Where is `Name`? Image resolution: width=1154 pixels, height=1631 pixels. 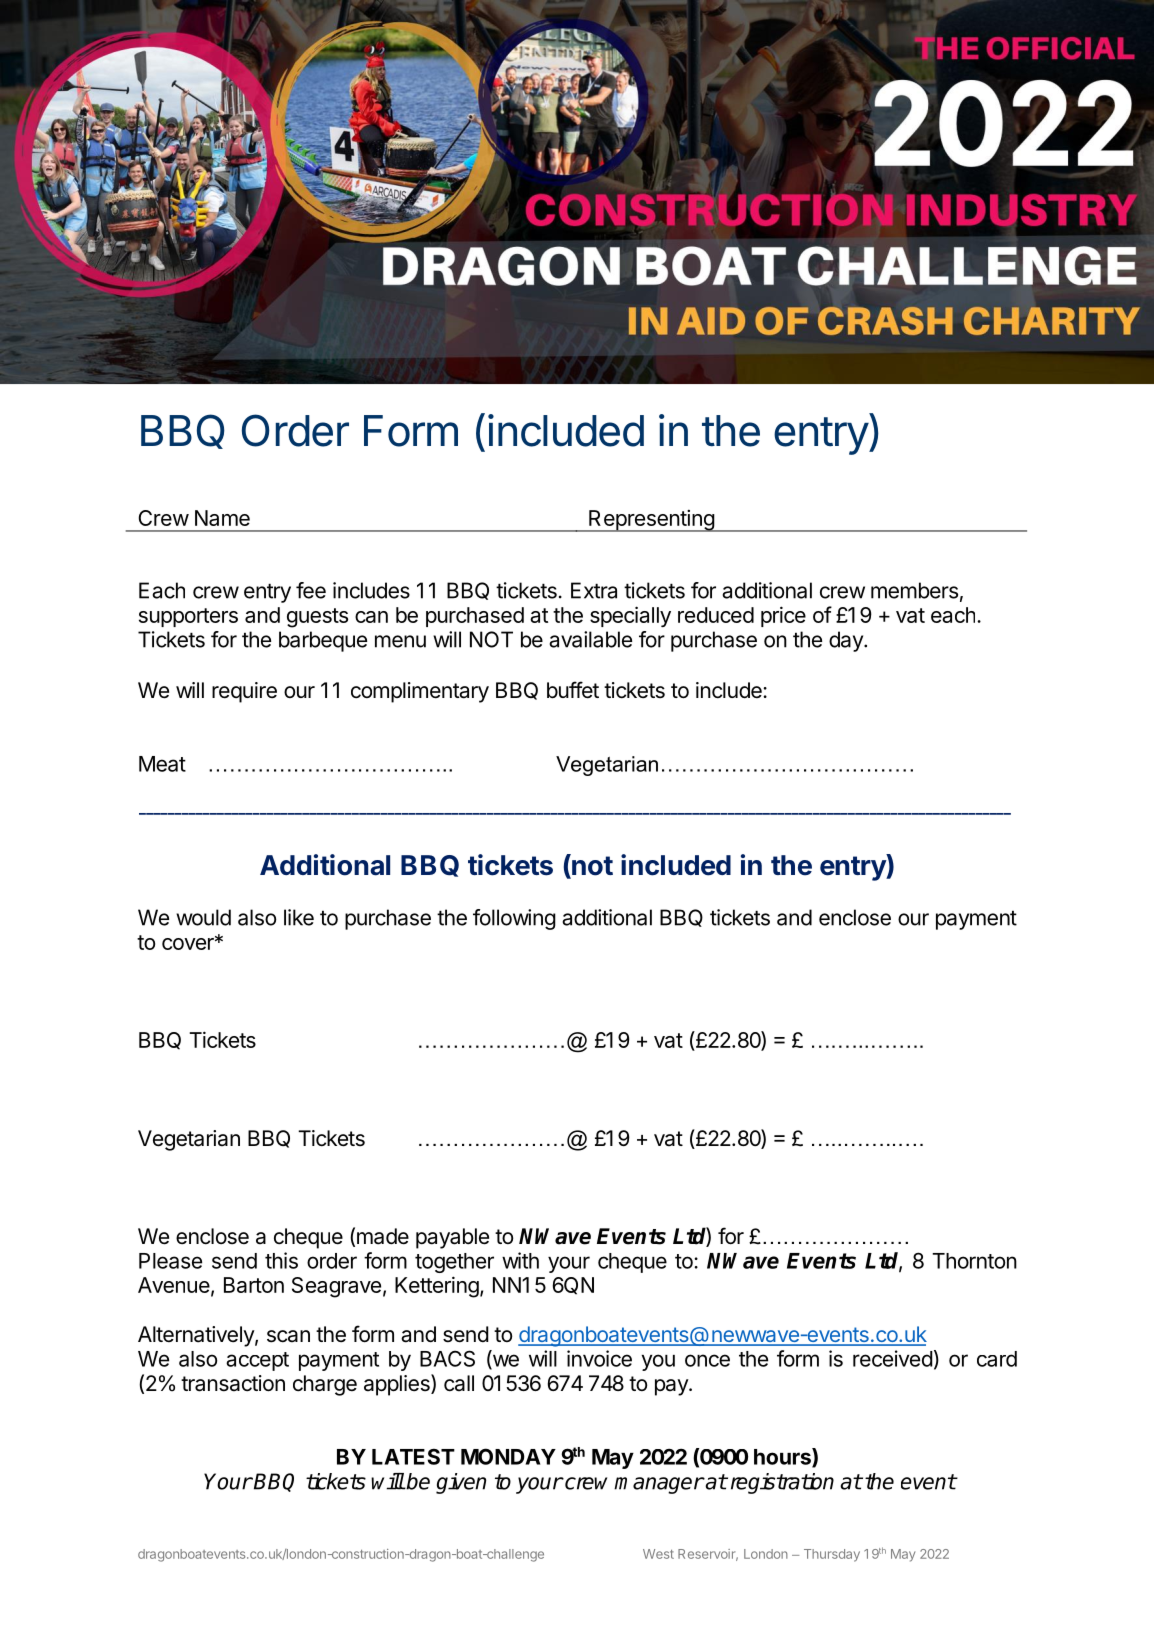
Name is located at coordinates (222, 518).
